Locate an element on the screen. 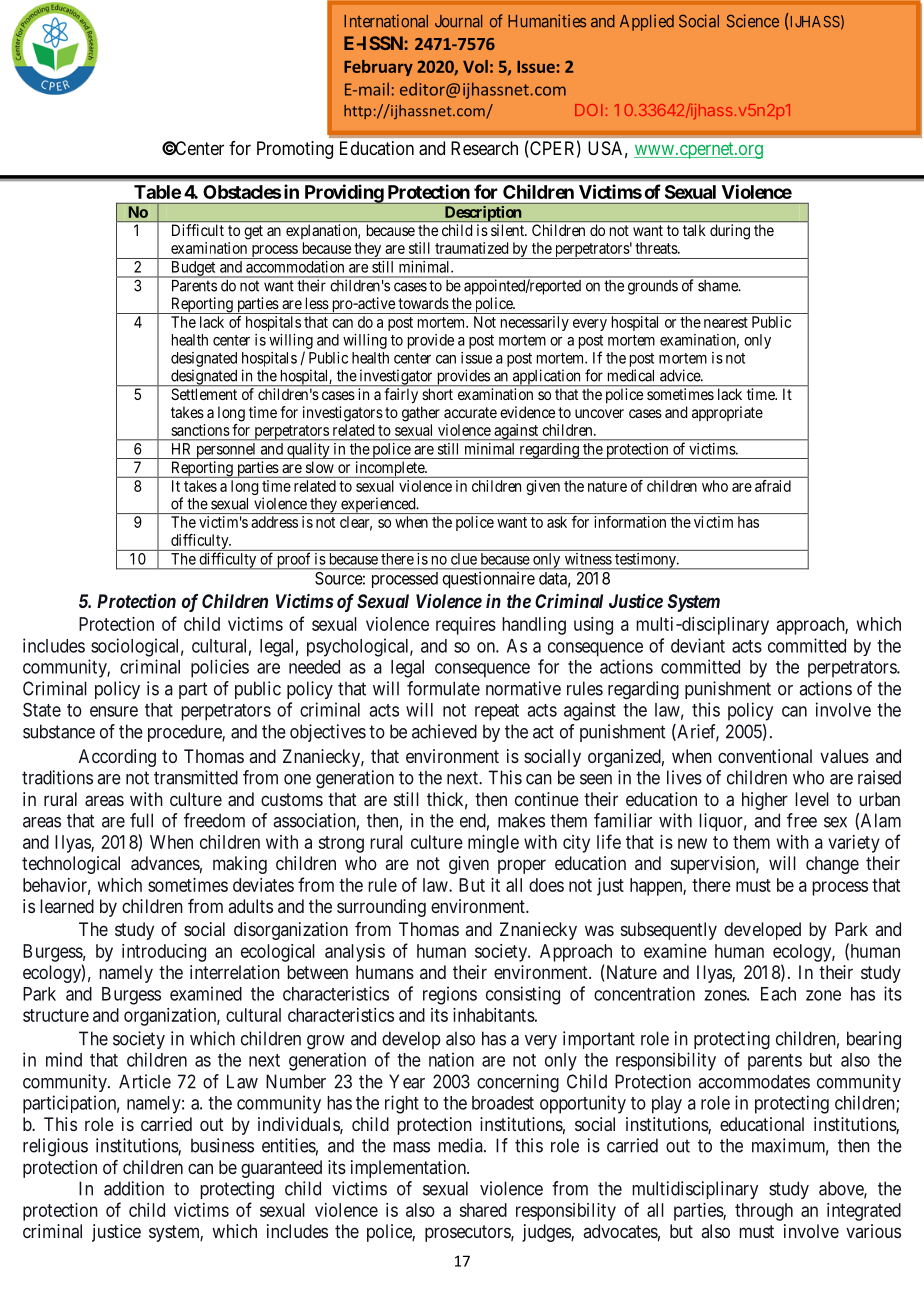  DOI is located at coordinates (588, 110).
